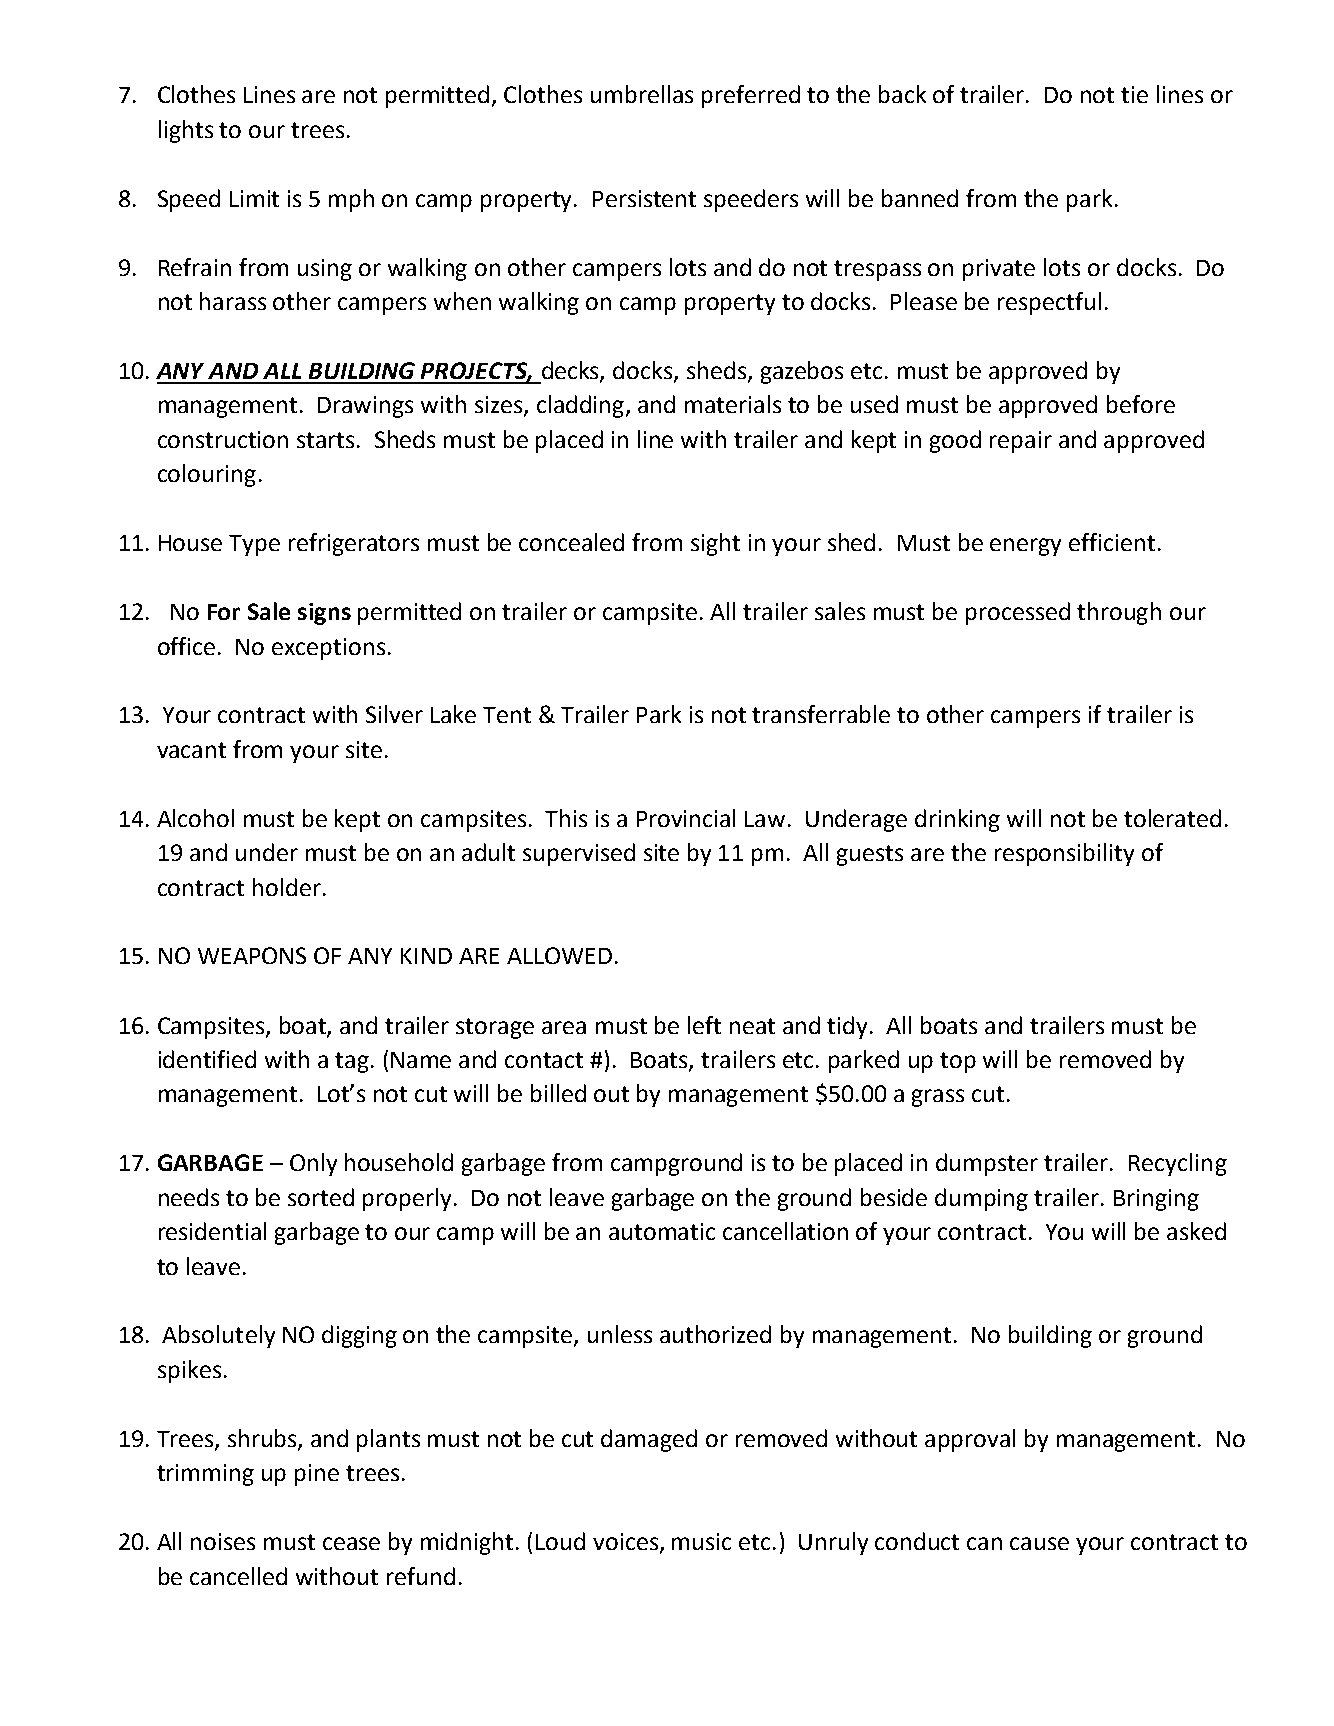 The width and height of the page is (1334, 1726). What do you see at coordinates (351, 200) in the page?
I see `mph` at bounding box center [351, 200].
